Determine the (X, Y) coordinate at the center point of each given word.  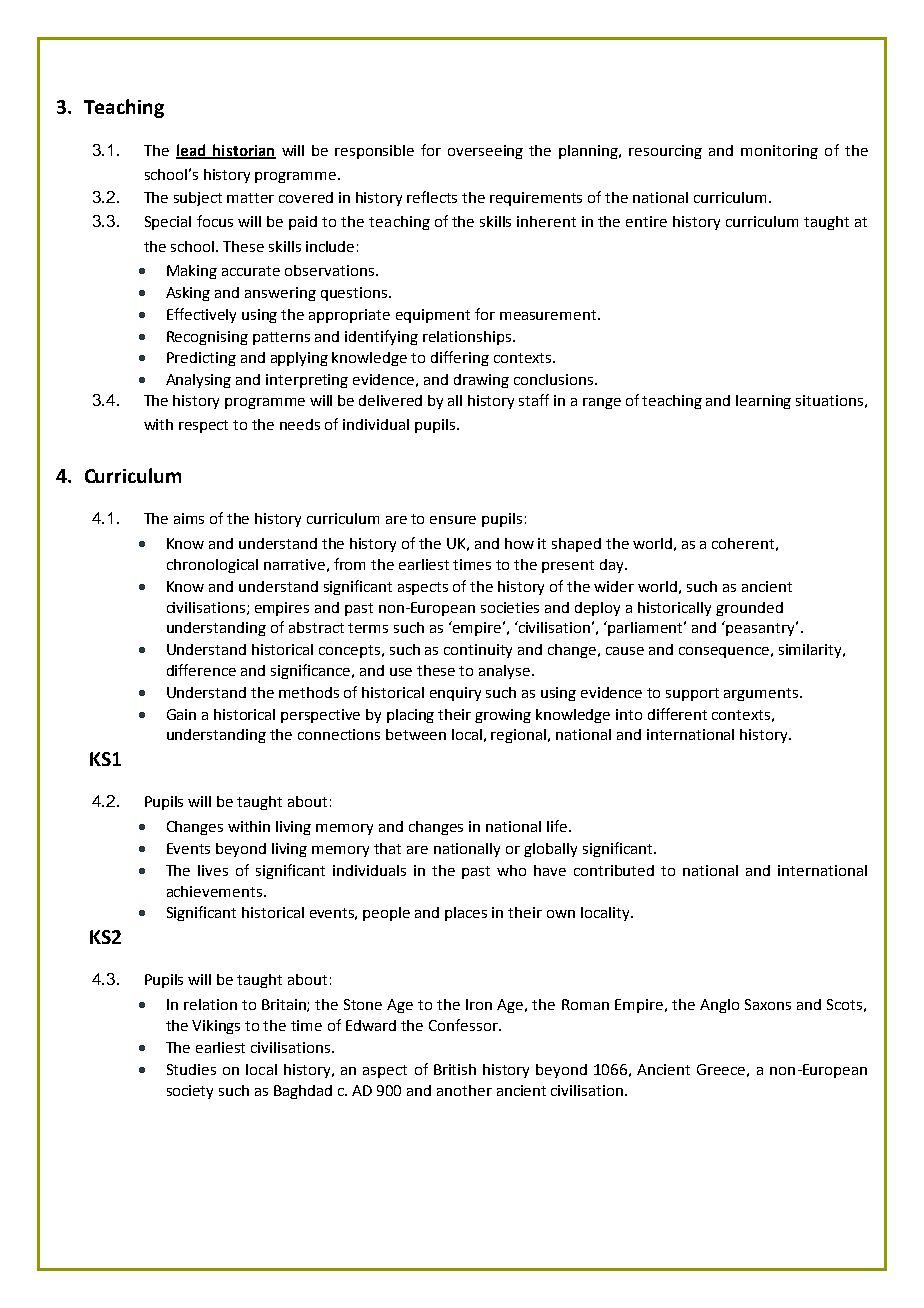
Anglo (719, 1006)
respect (203, 426)
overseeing (485, 152)
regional (520, 736)
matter (250, 198)
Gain (181, 714)
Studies (191, 1069)
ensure (453, 520)
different (677, 714)
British (455, 1069)
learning (763, 402)
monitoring (779, 152)
